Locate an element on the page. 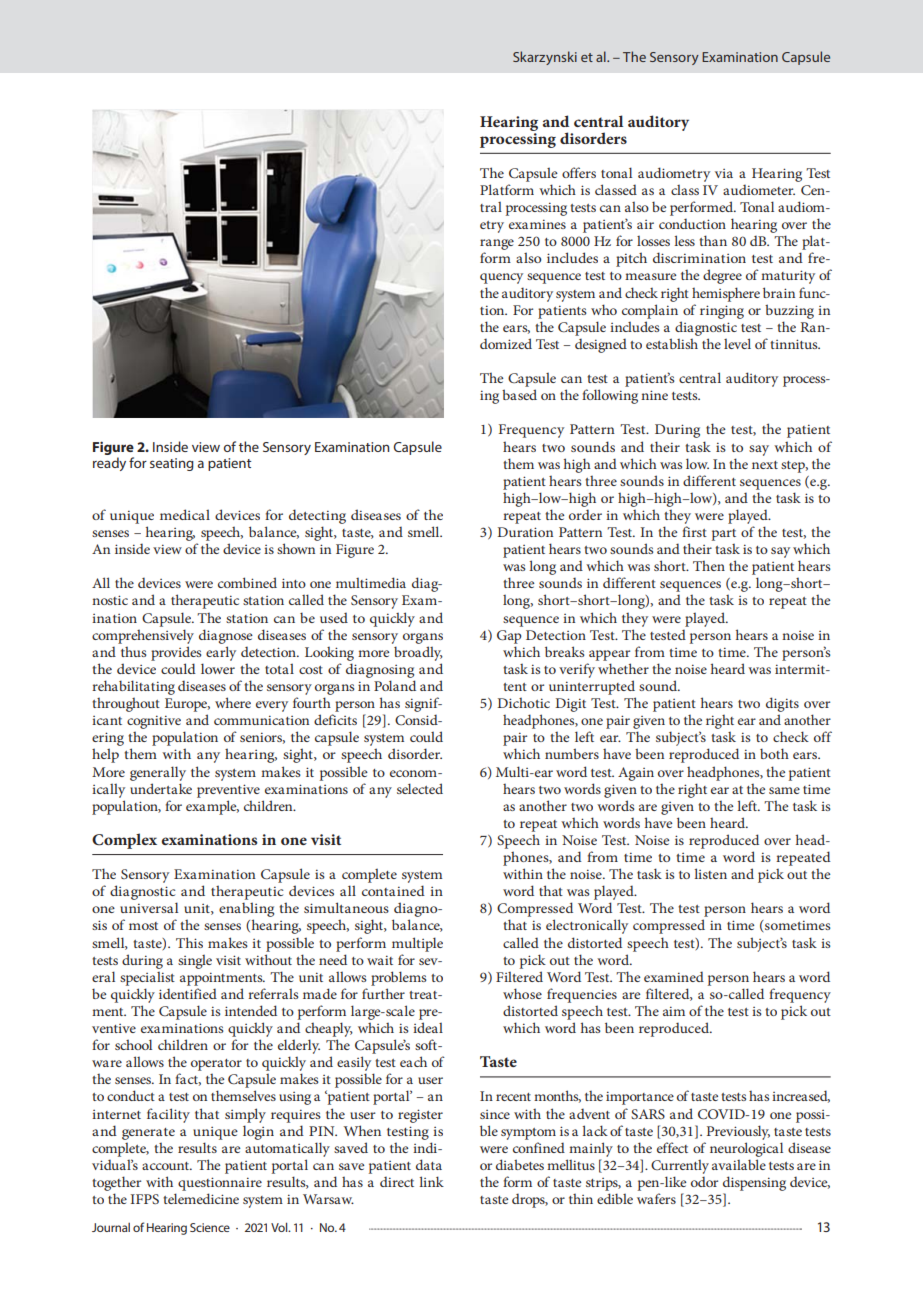  range is located at coordinates (497, 246).
